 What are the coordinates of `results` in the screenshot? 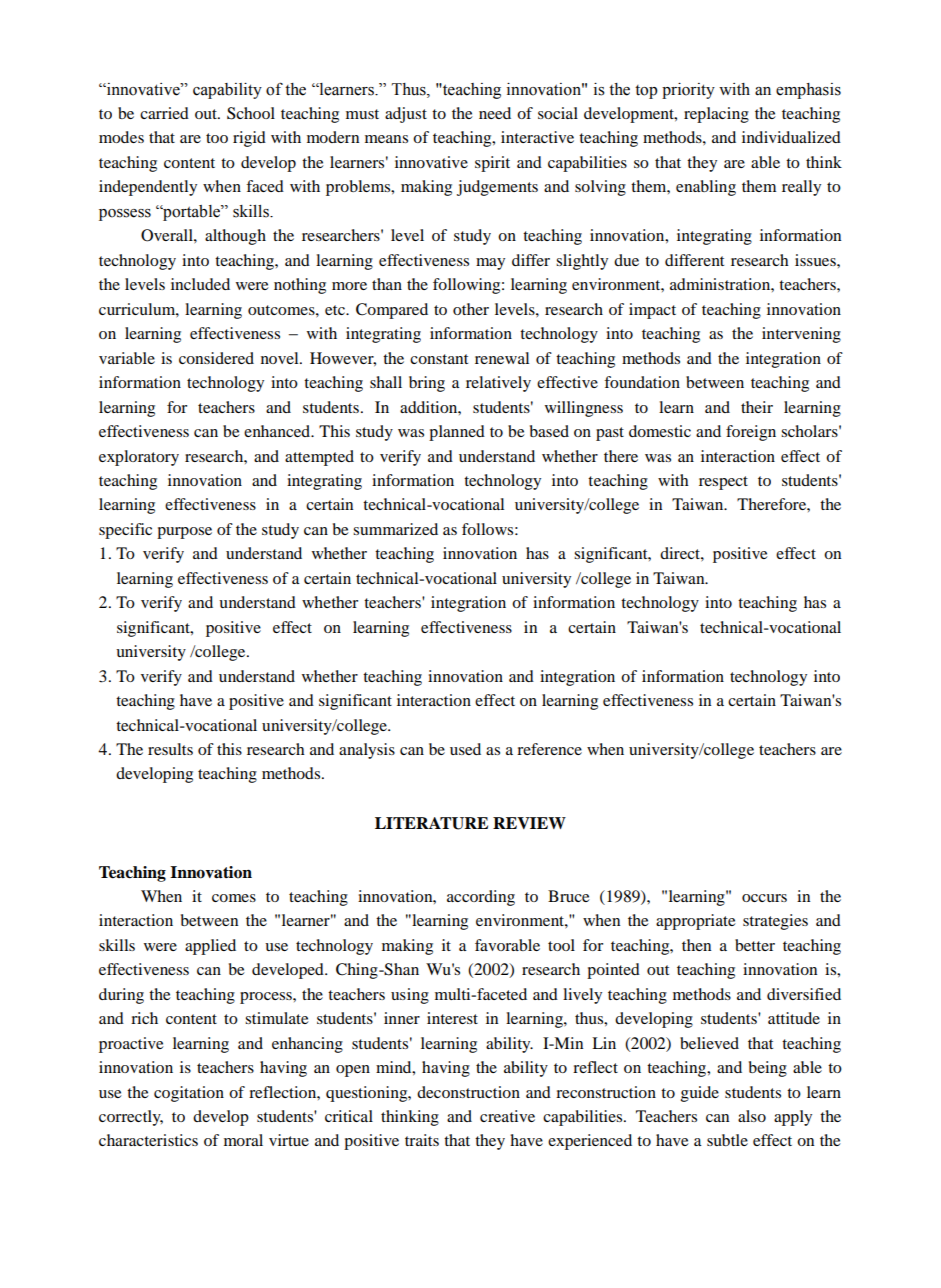 It's located at (170, 749).
